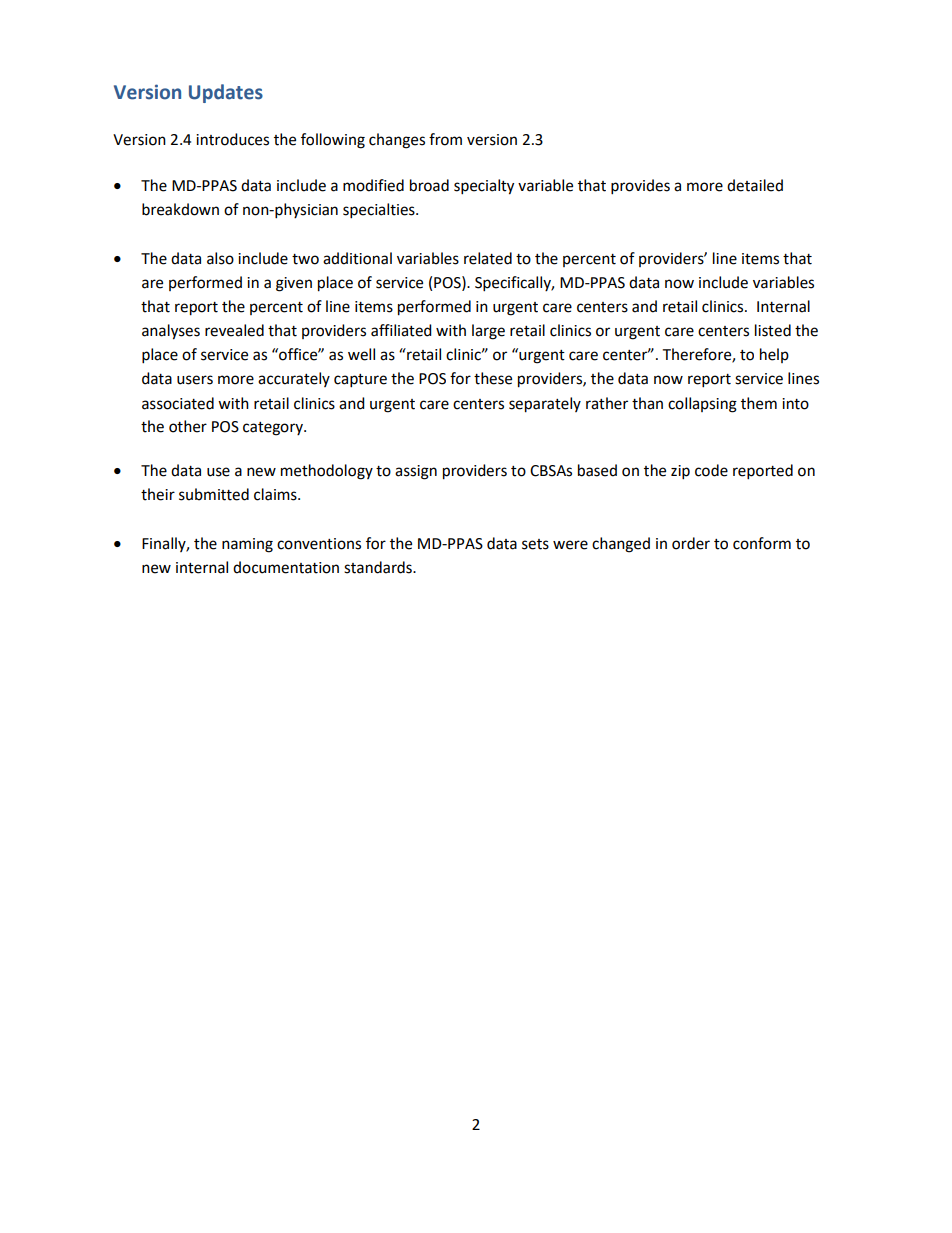 This screenshot has height=1233, width=952. What do you see at coordinates (214, 494) in the screenshot?
I see `submitted` at bounding box center [214, 494].
